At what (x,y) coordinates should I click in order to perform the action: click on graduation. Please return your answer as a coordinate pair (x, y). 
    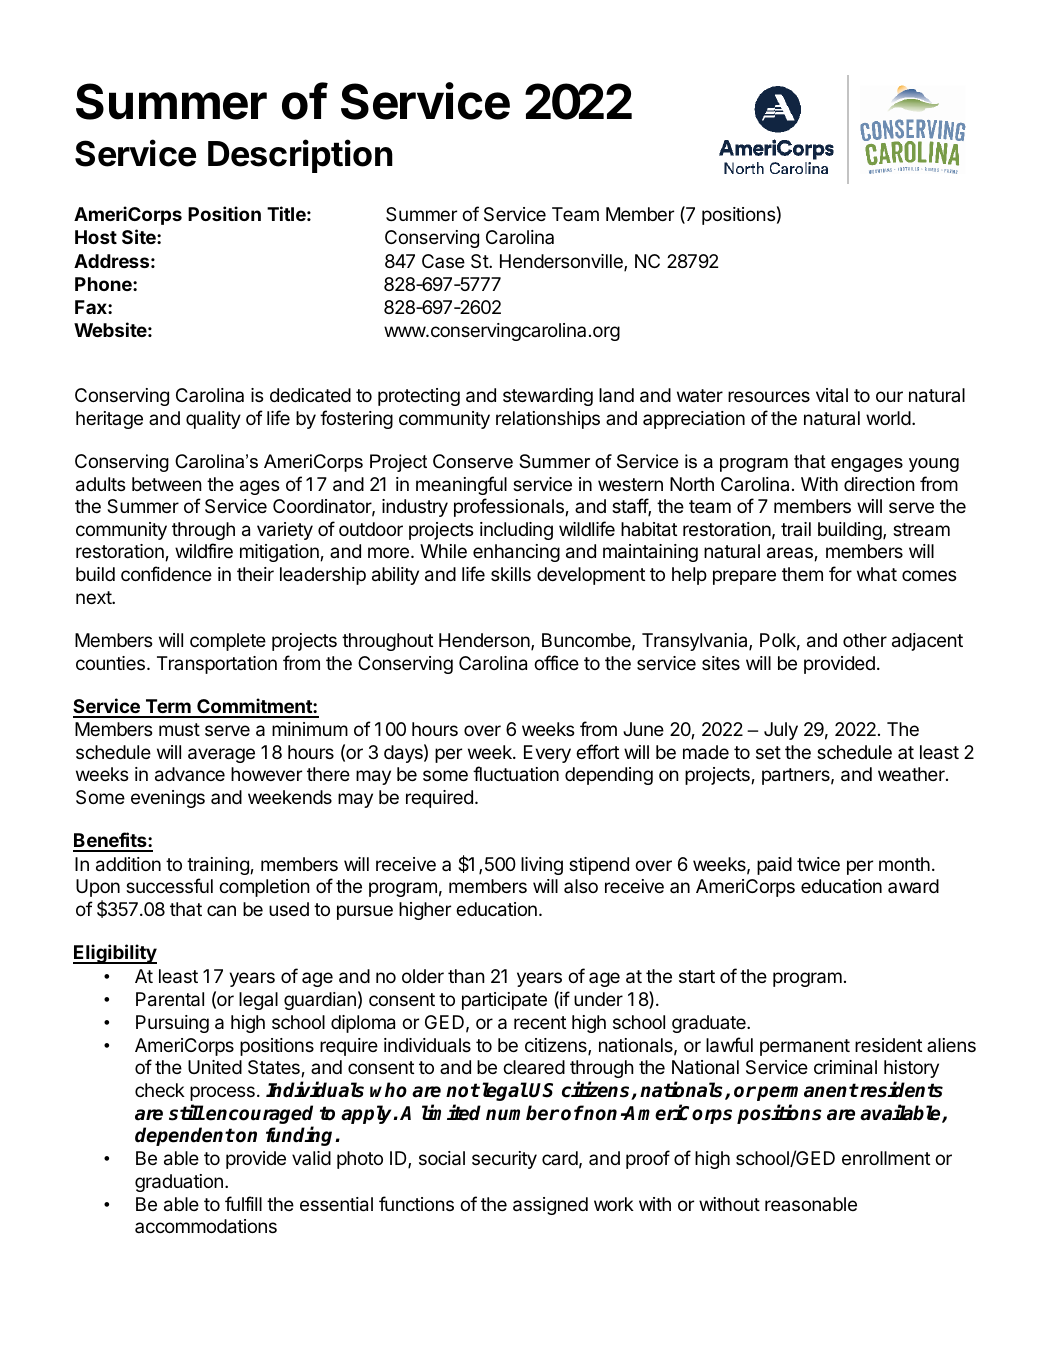
    Looking at the image, I should click on (179, 1183).
